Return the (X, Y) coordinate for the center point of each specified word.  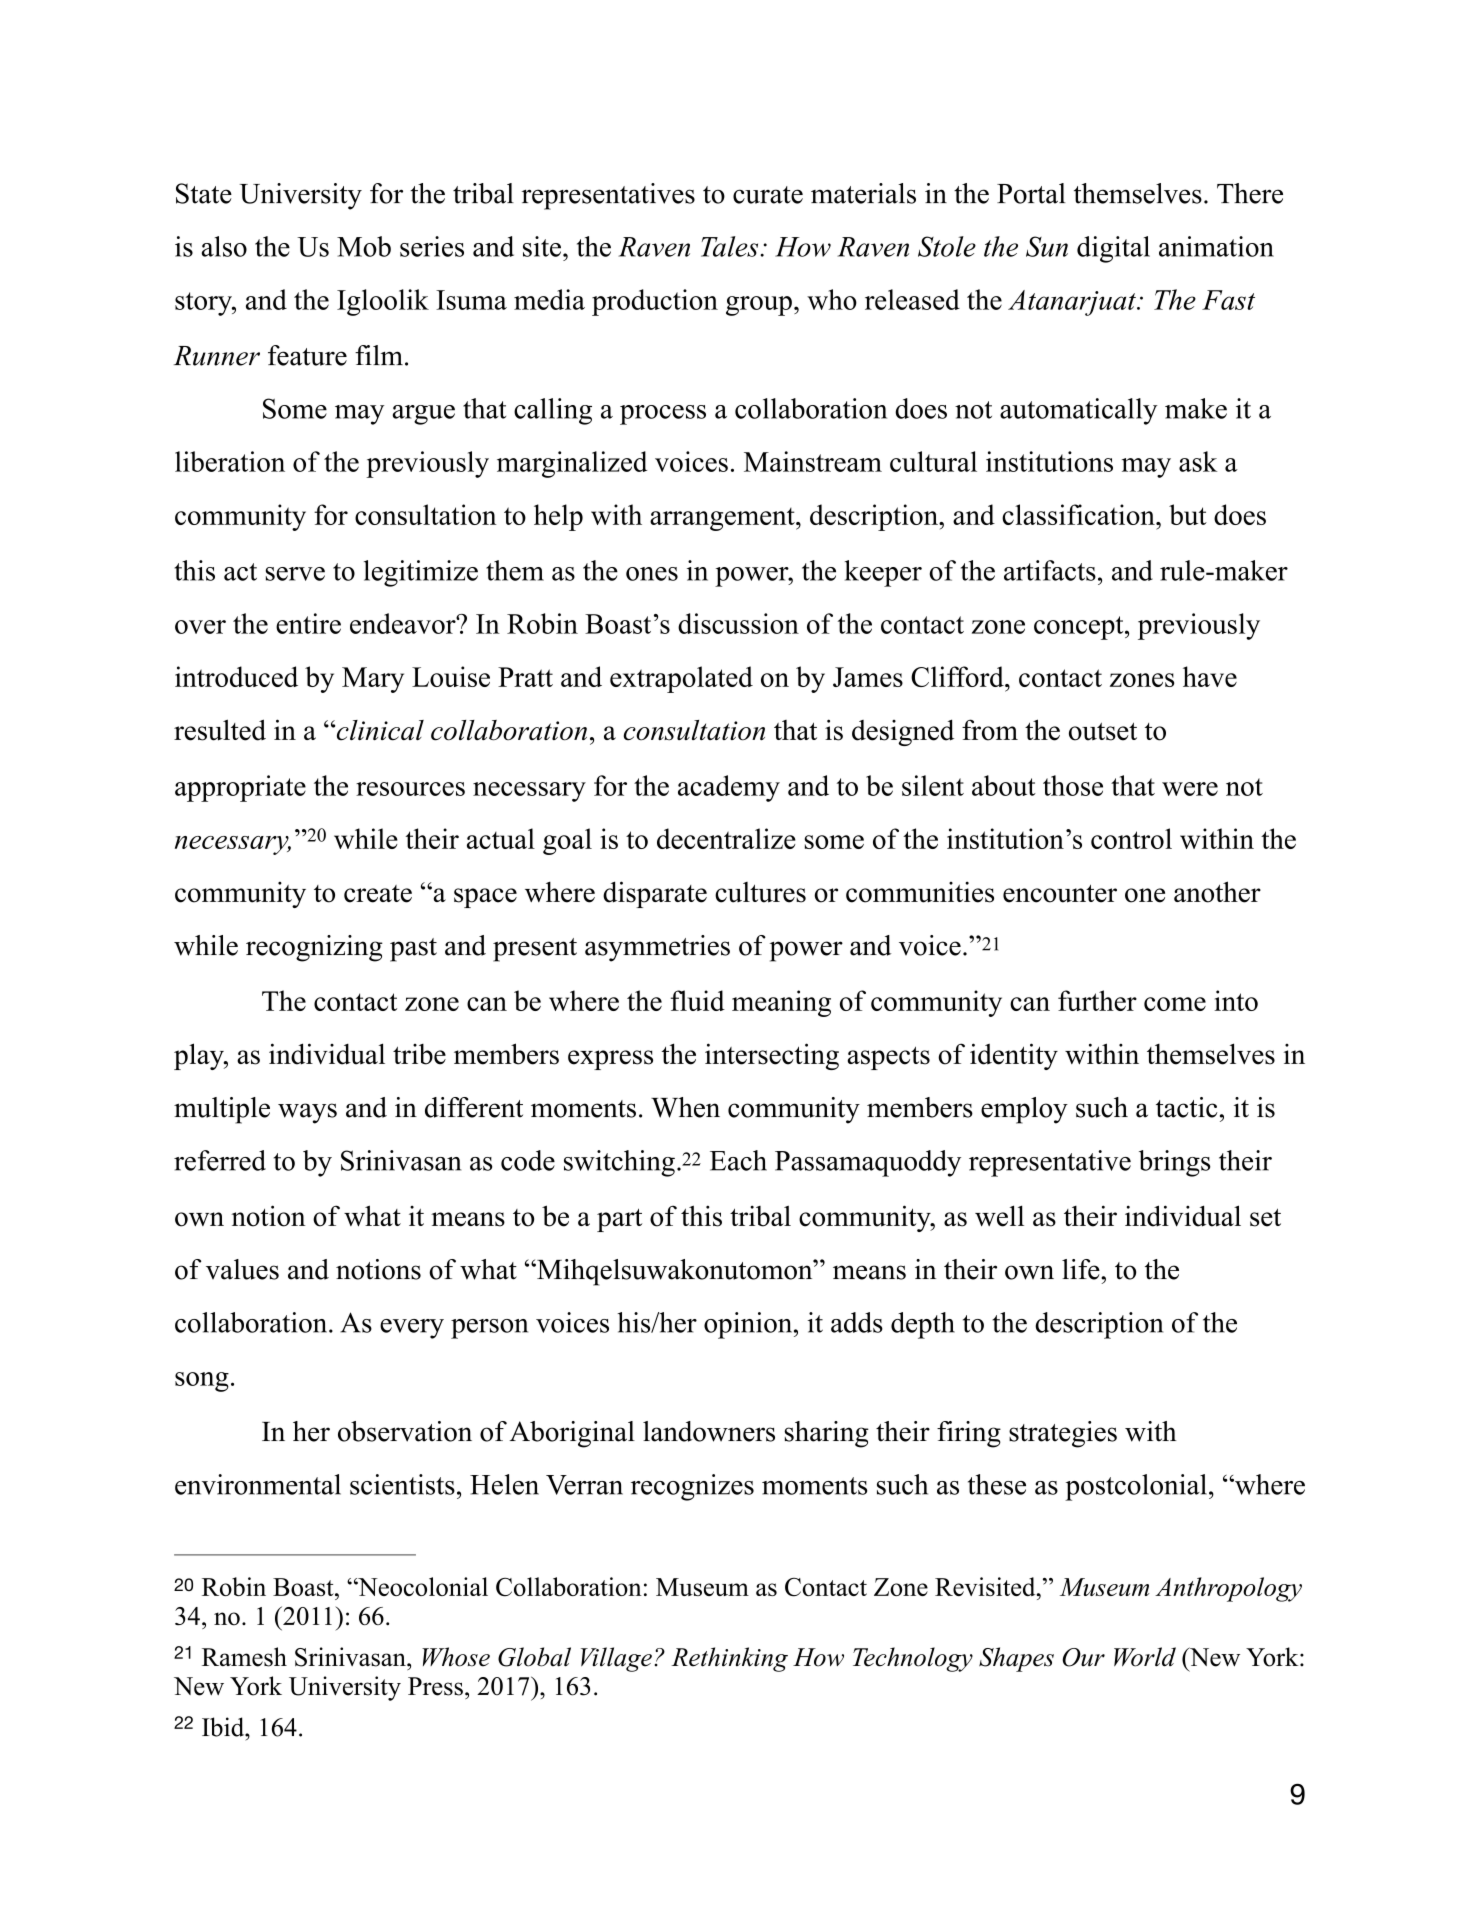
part (619, 1220)
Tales (731, 246)
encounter (1060, 894)
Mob (364, 246)
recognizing (314, 948)
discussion (738, 623)
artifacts (1050, 570)
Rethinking (729, 1659)
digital (1113, 249)
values (242, 1269)
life (1082, 1269)
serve (295, 574)
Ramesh (244, 1657)
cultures (760, 892)
